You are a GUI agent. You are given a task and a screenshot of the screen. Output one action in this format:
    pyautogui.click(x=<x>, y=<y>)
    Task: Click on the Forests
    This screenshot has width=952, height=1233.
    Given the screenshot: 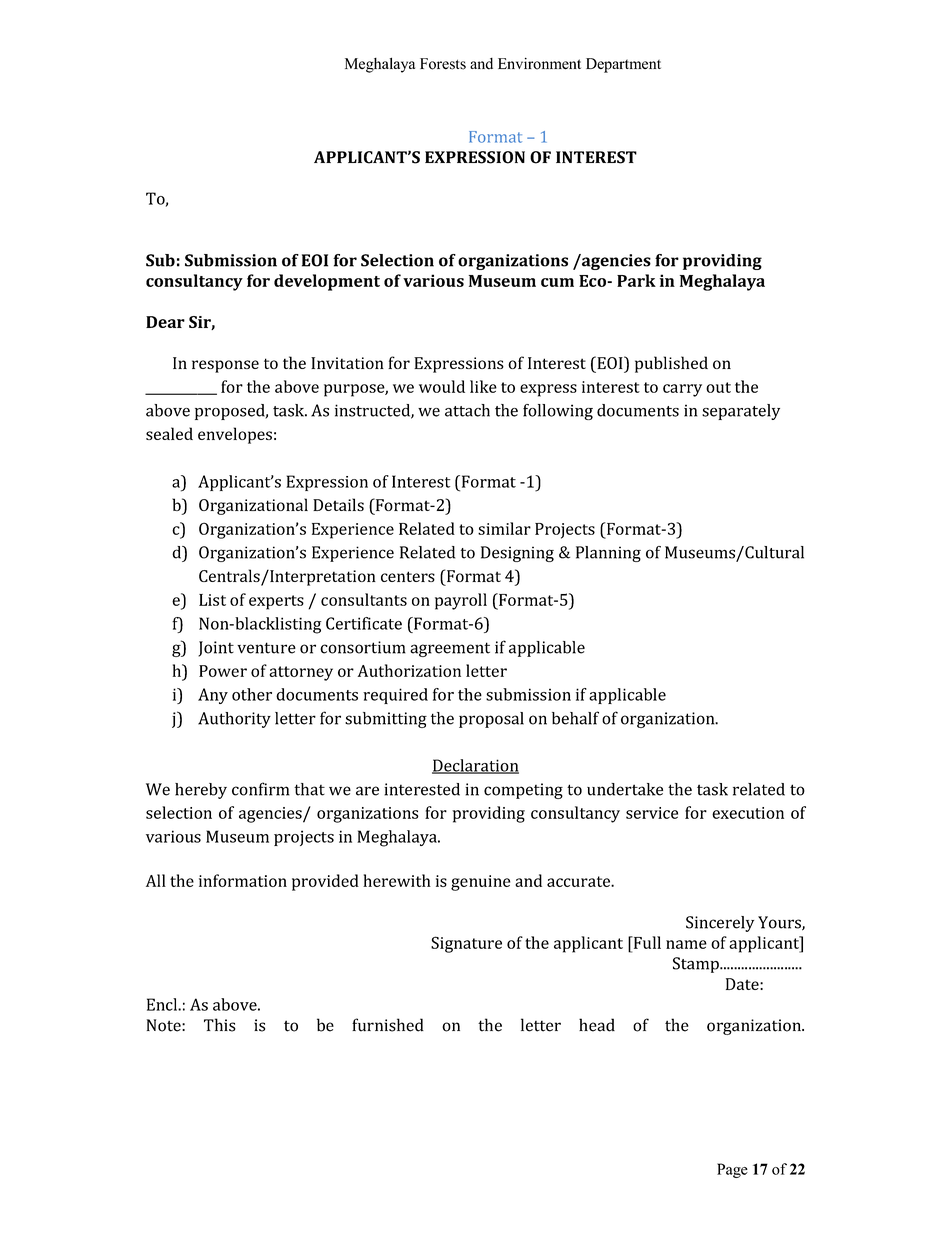 What is the action you would take?
    pyautogui.click(x=443, y=64)
